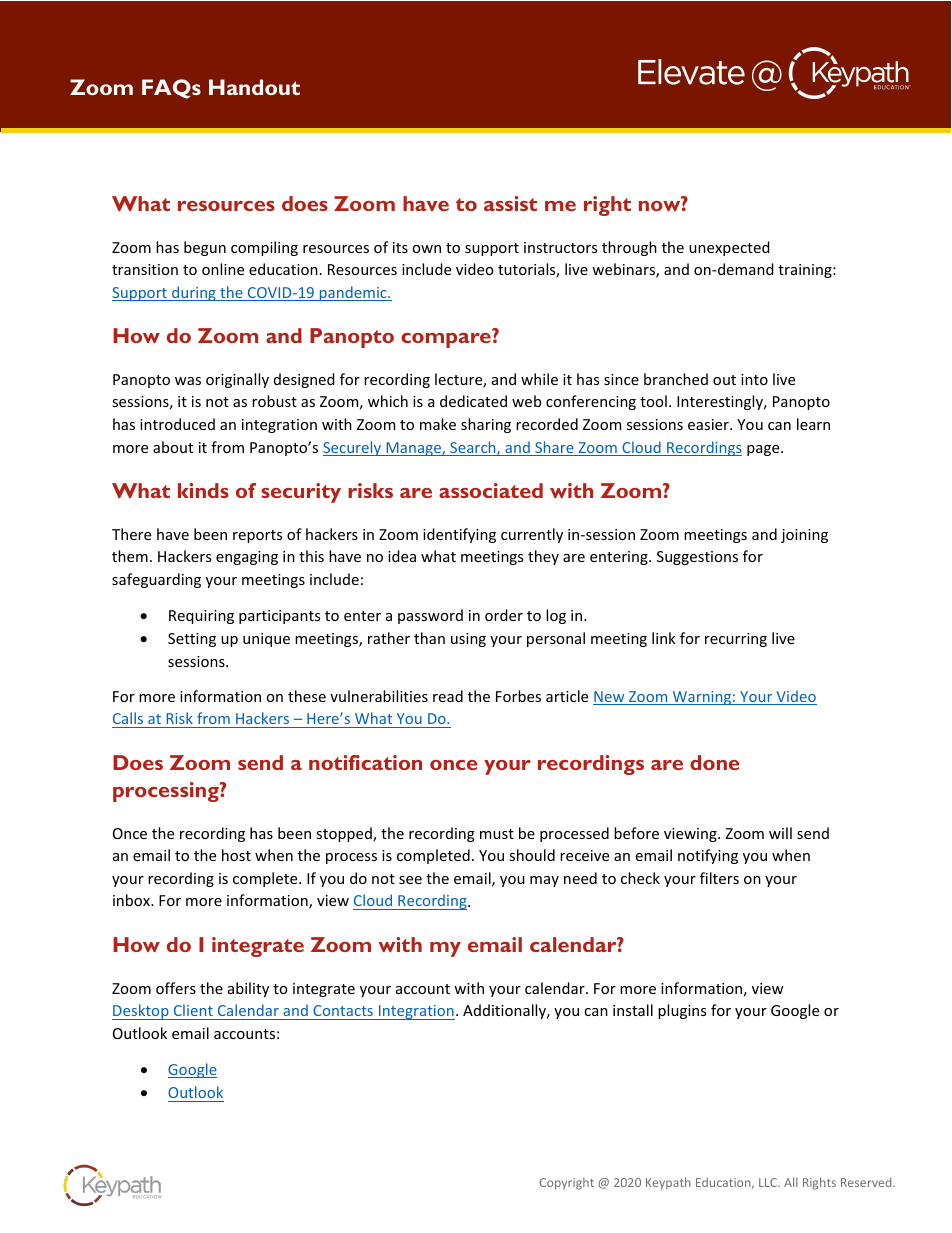 This screenshot has width=952, height=1233. What do you see at coordinates (193, 1010) in the screenshot?
I see `Client` at bounding box center [193, 1010].
